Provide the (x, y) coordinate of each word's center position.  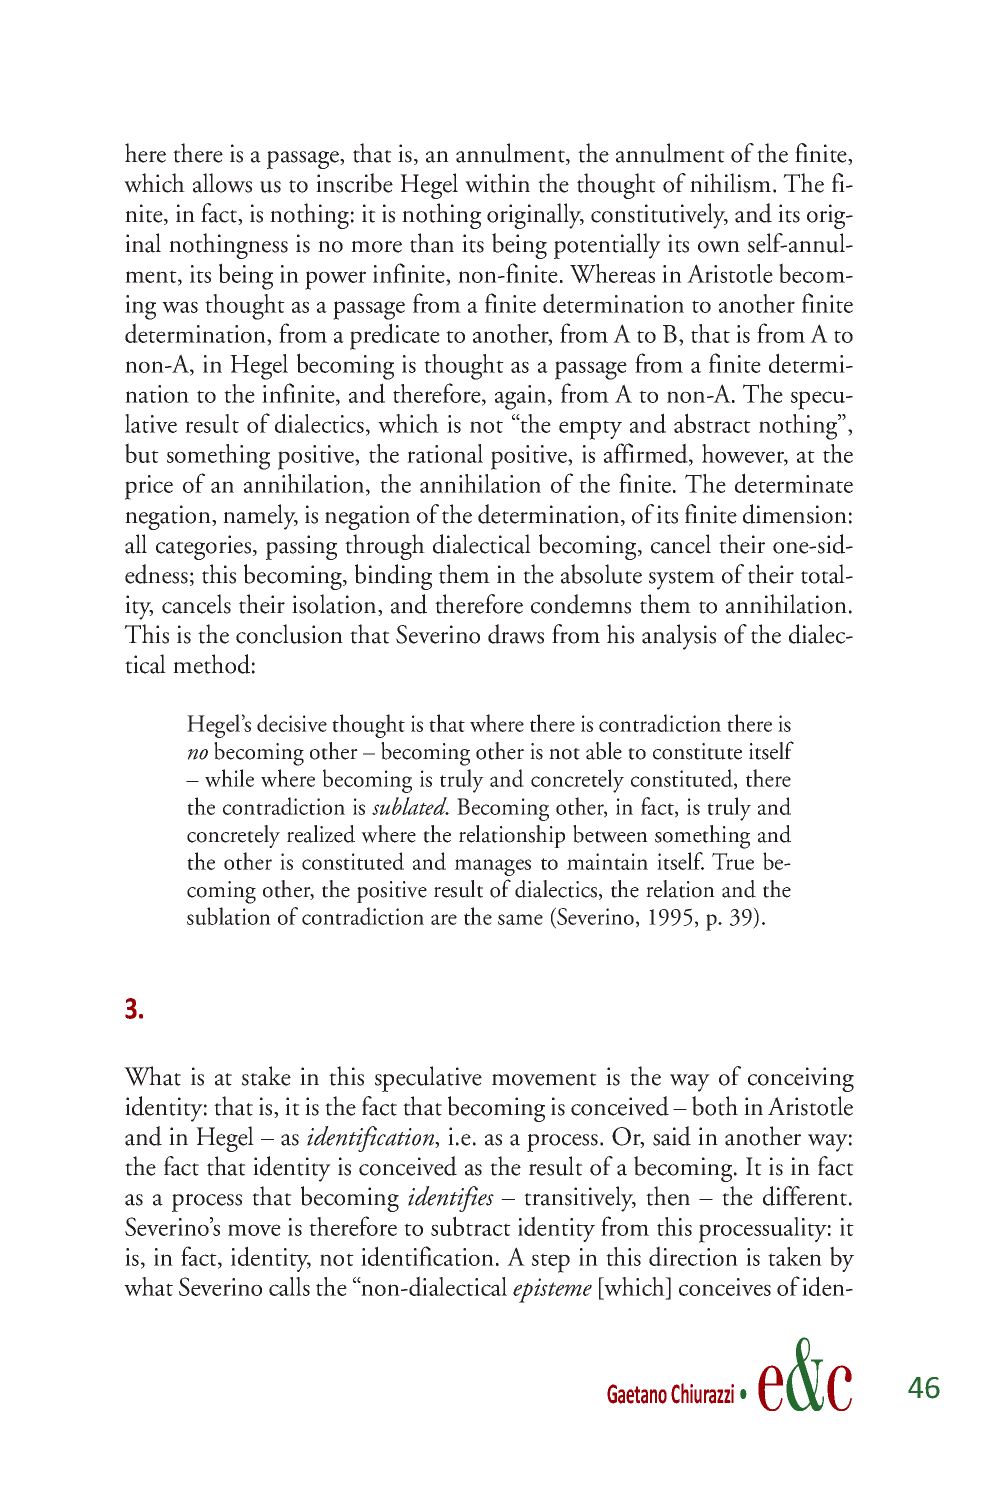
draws (516, 634)
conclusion (289, 634)
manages (492, 867)
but (142, 453)
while (229, 778)
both (715, 1106)
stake (266, 1076)
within (497, 183)
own (719, 247)
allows (222, 183)
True (733, 861)
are (444, 919)
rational (445, 453)
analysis (679, 637)
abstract (712, 423)
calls (289, 1286)
